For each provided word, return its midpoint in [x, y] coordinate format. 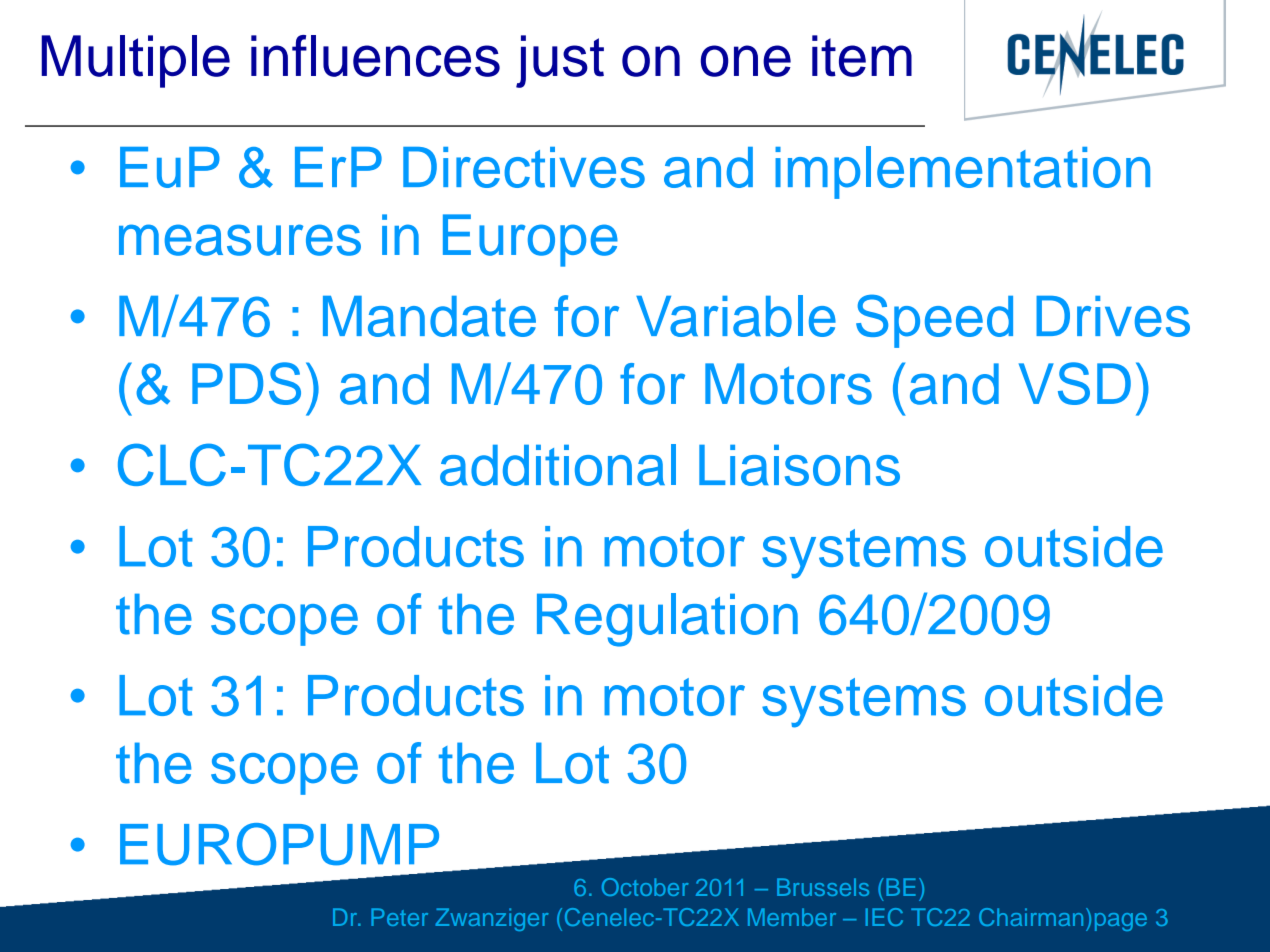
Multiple [135, 61]
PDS [246, 383]
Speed [934, 321]
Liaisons [799, 465]
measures [240, 240]
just [560, 61]
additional [558, 465]
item [862, 56]
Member [792, 917]
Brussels [823, 887]
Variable [736, 316]
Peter [399, 917]
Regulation [667, 620]
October [645, 887]
